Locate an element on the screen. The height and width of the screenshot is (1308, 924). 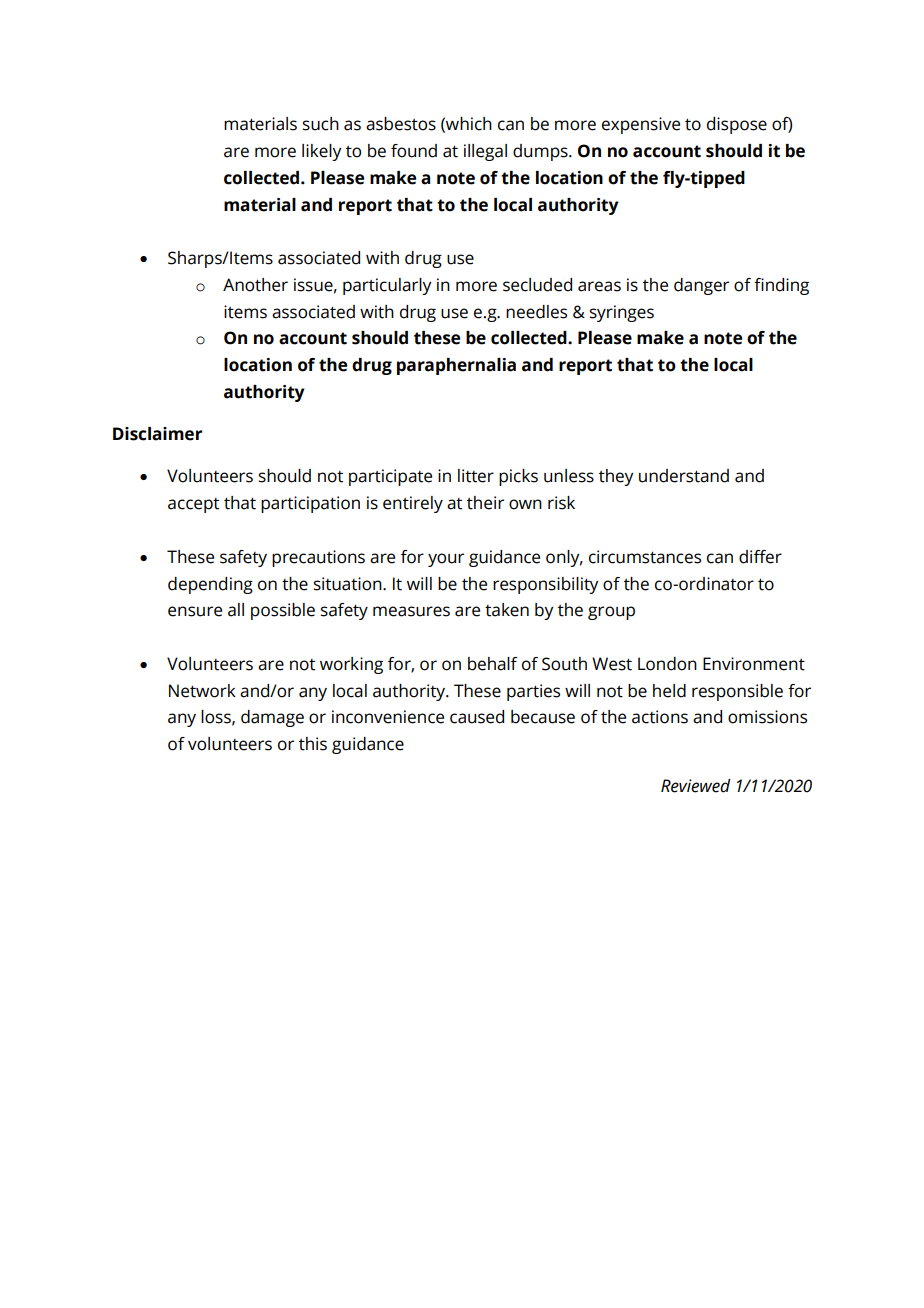
likely is located at coordinates (321, 152).
